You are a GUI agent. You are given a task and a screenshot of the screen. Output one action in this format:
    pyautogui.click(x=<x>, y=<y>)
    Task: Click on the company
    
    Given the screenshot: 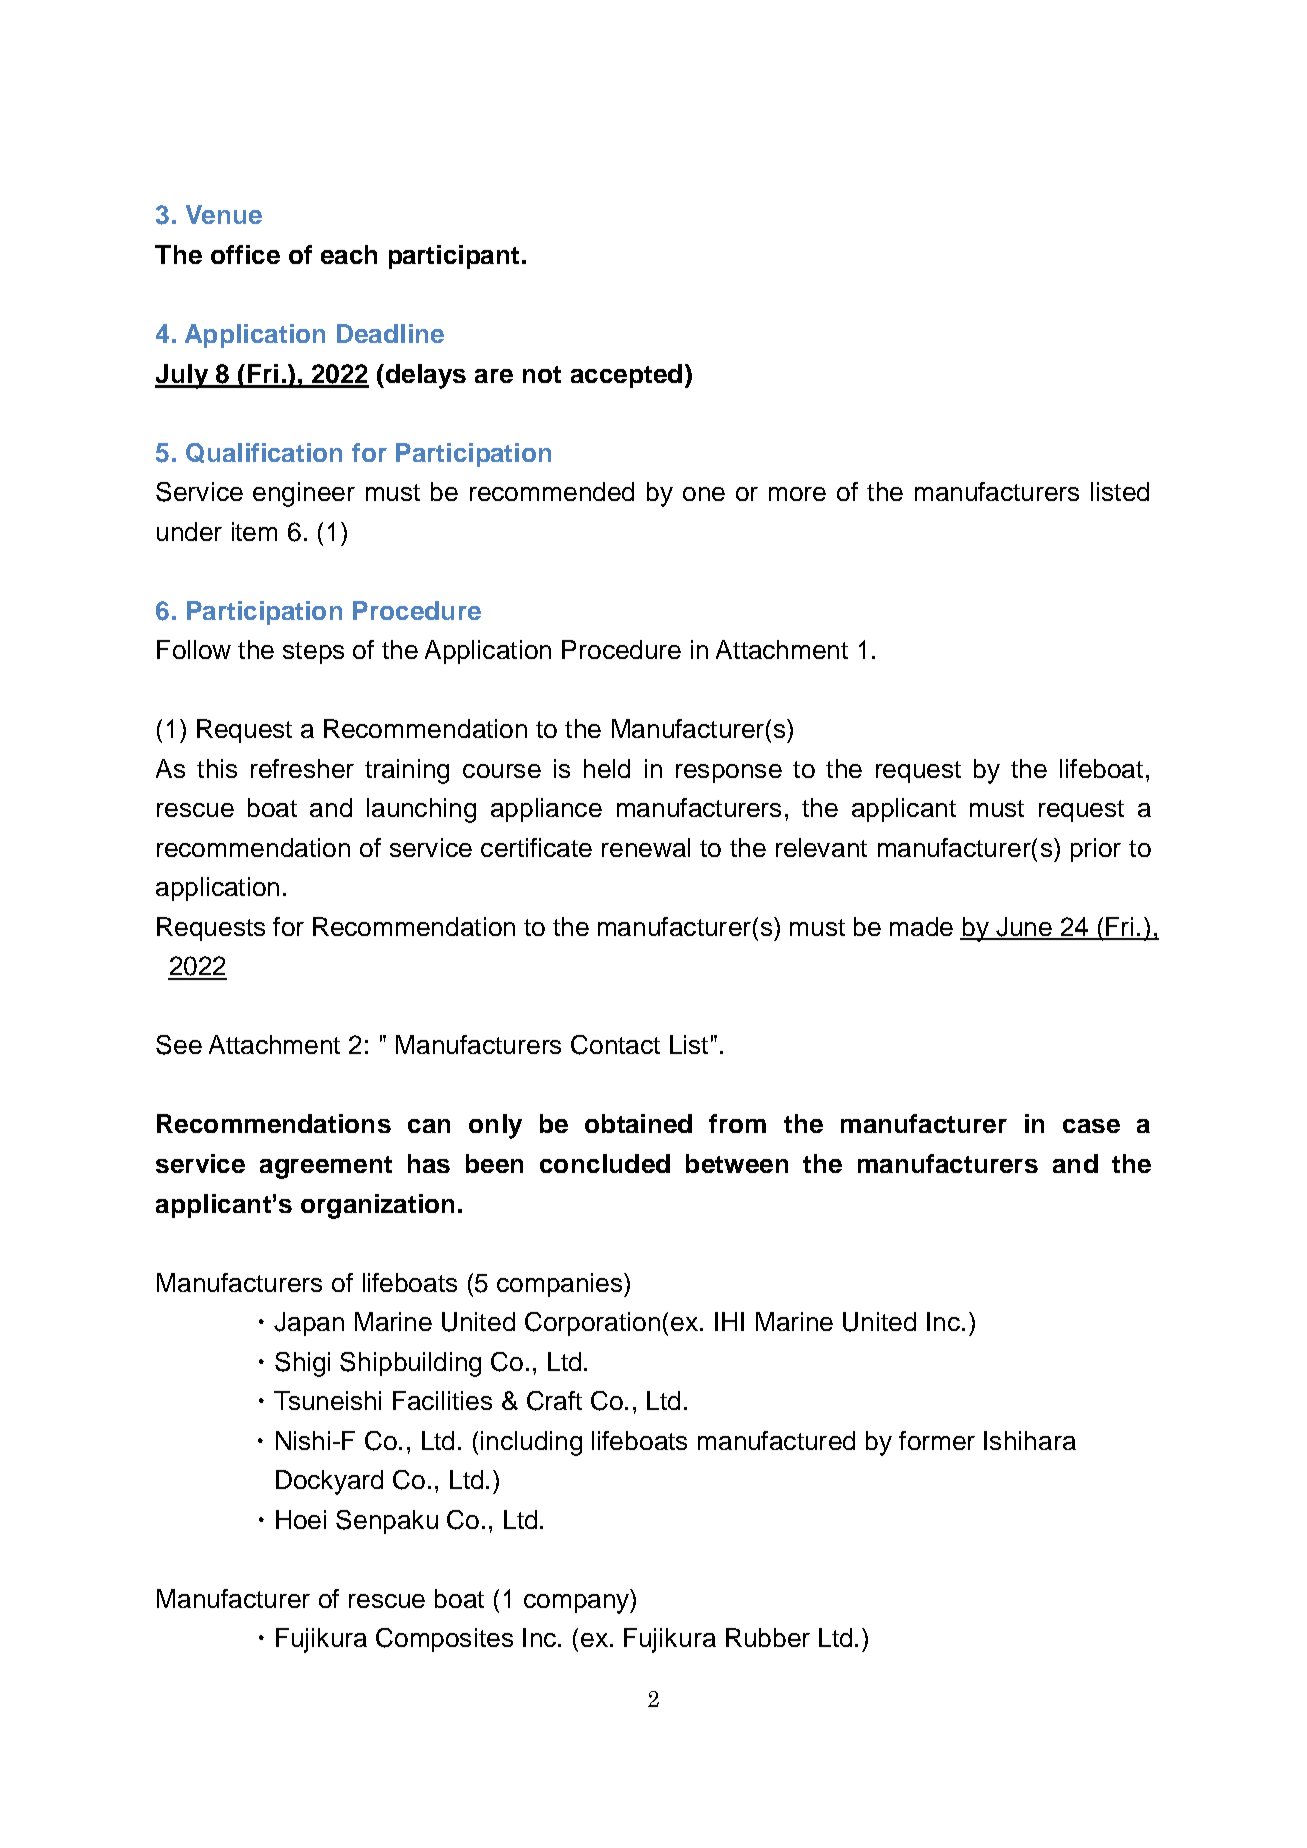 What is the action you would take?
    pyautogui.click(x=577, y=1604)
